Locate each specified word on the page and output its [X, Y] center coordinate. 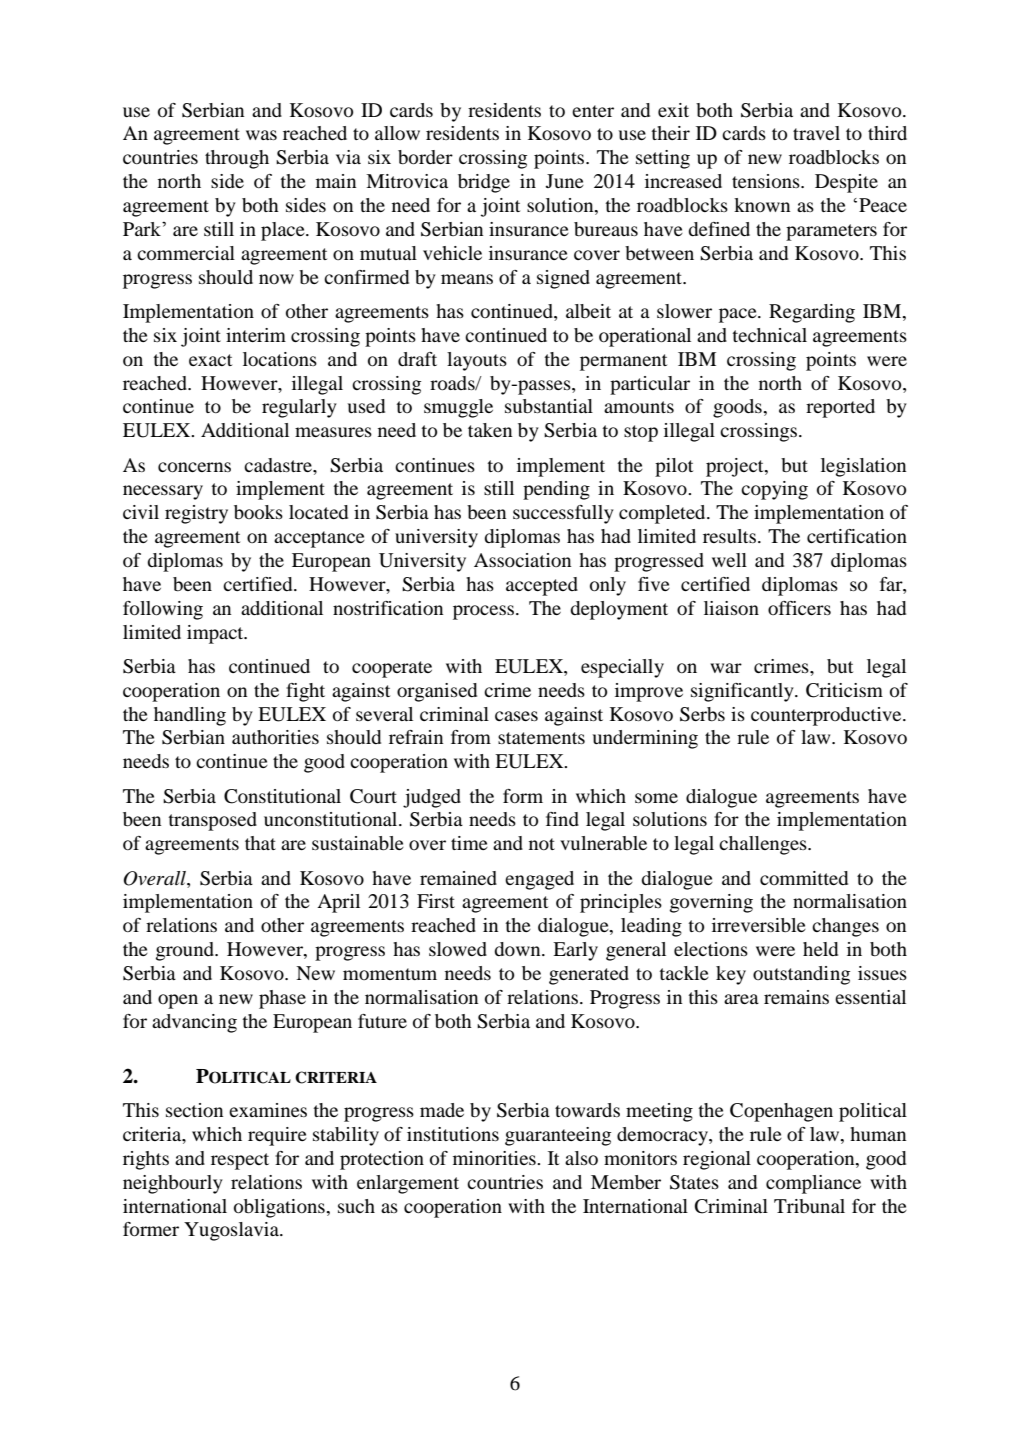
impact [216, 634]
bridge [484, 183]
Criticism [844, 690]
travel [816, 133]
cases [516, 716]
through [237, 159]
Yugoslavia [232, 1231]
